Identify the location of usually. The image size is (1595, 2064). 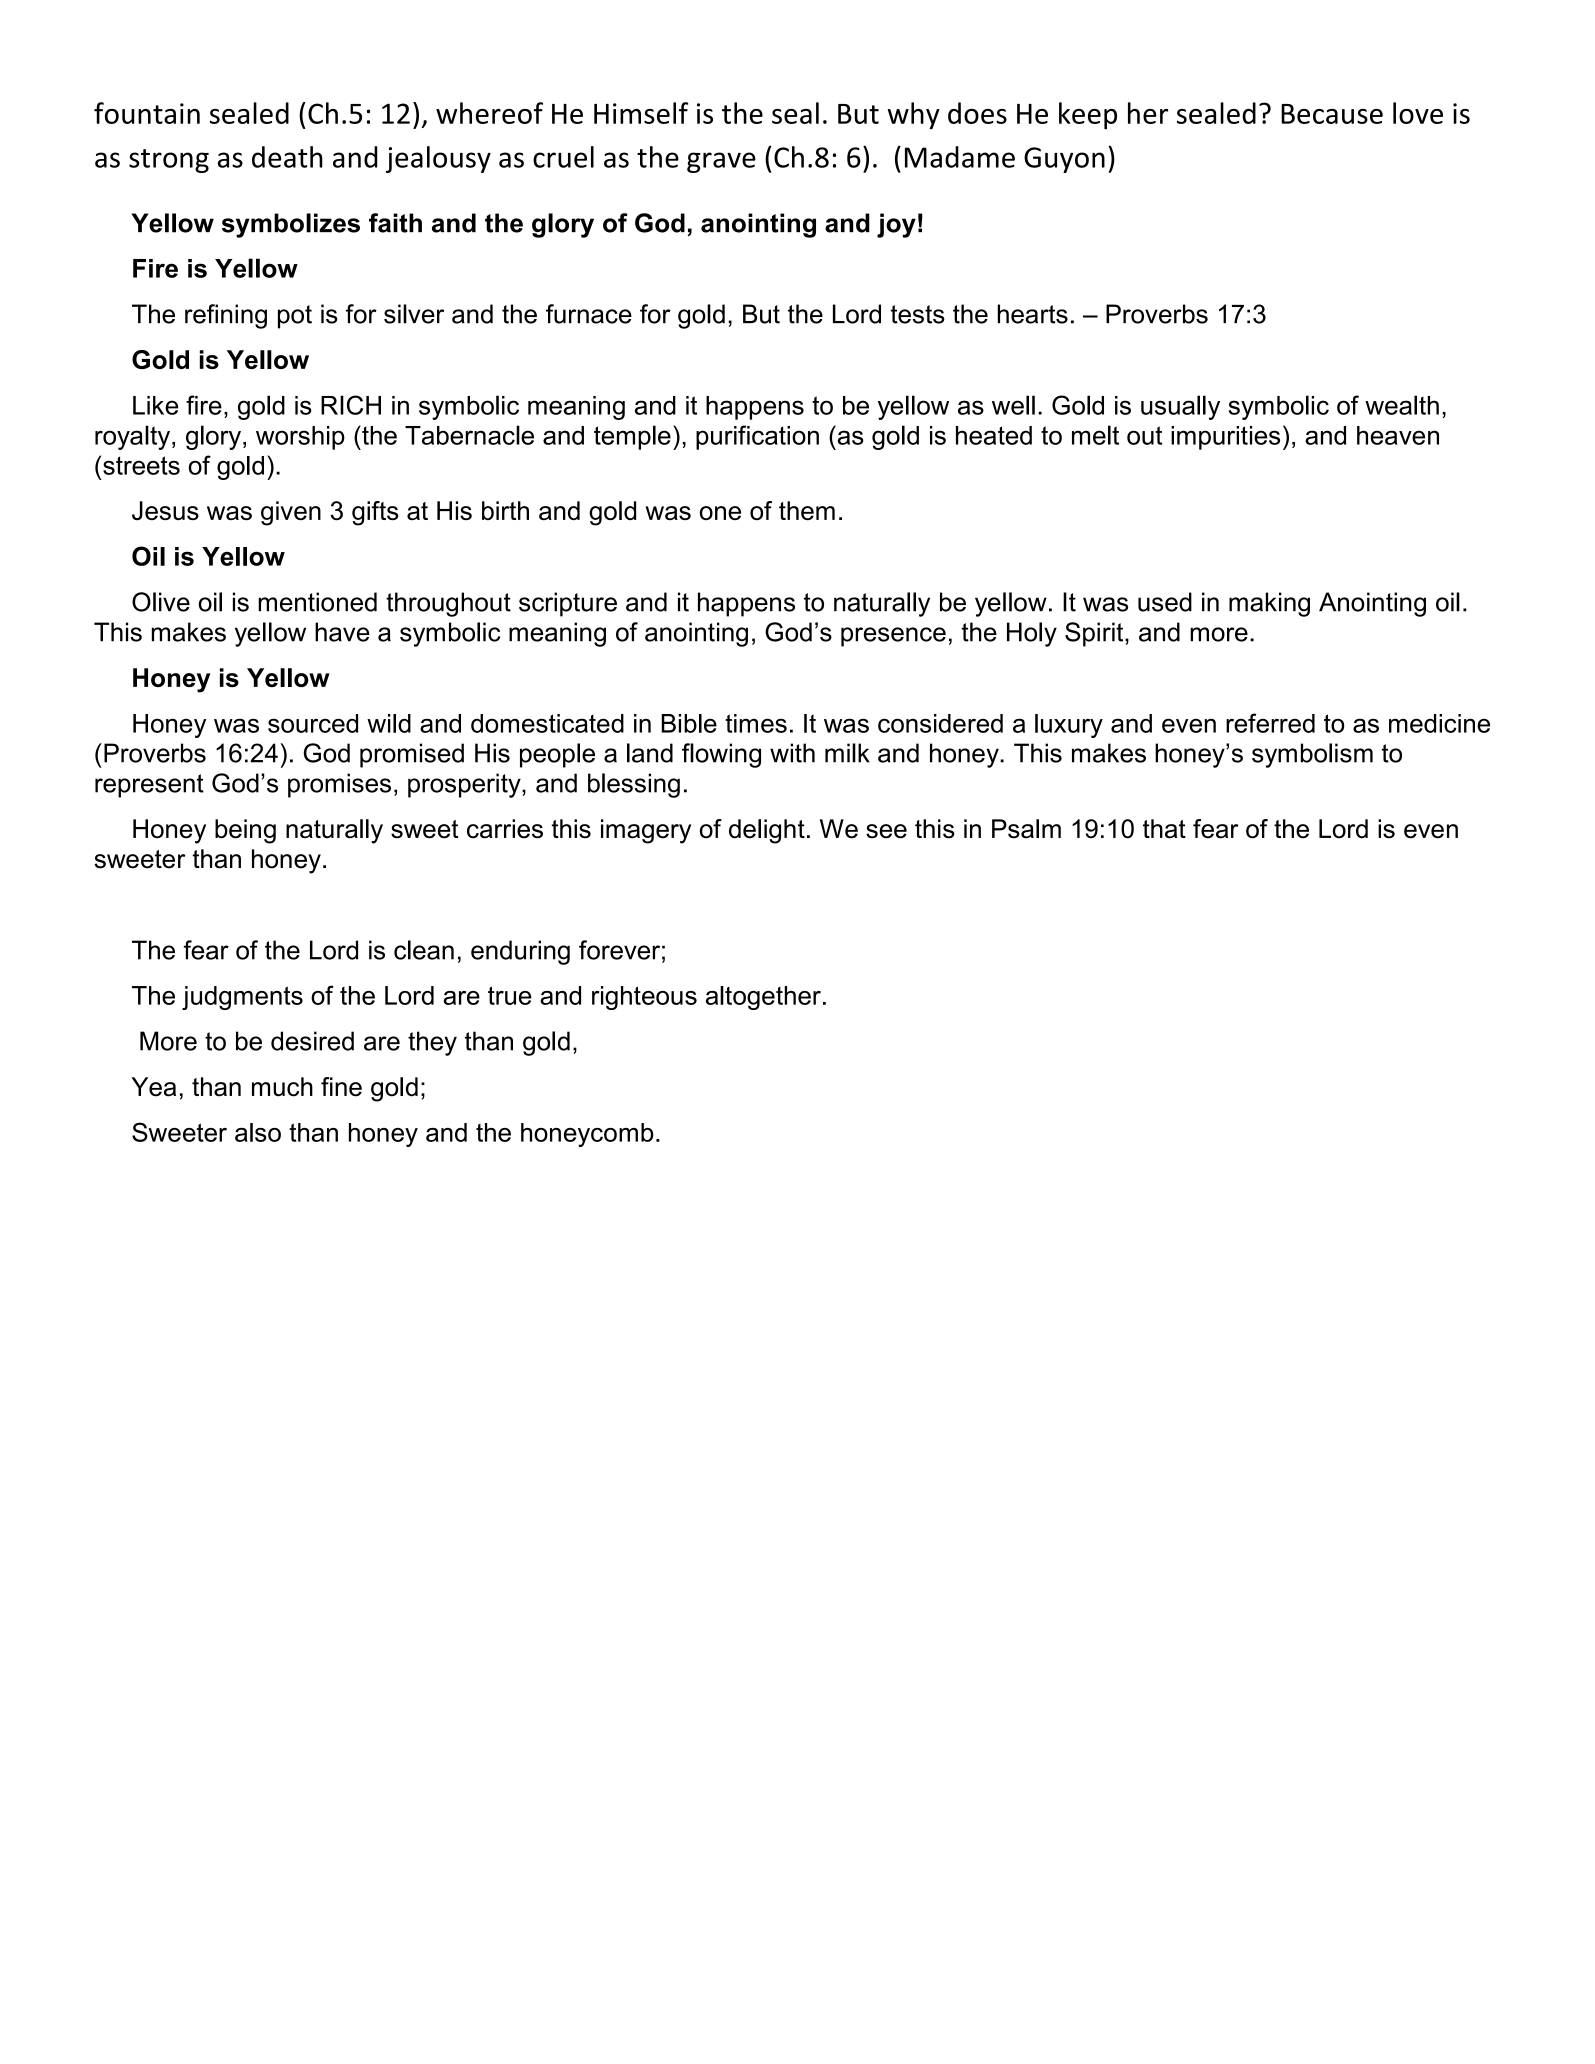
(1180, 407).
